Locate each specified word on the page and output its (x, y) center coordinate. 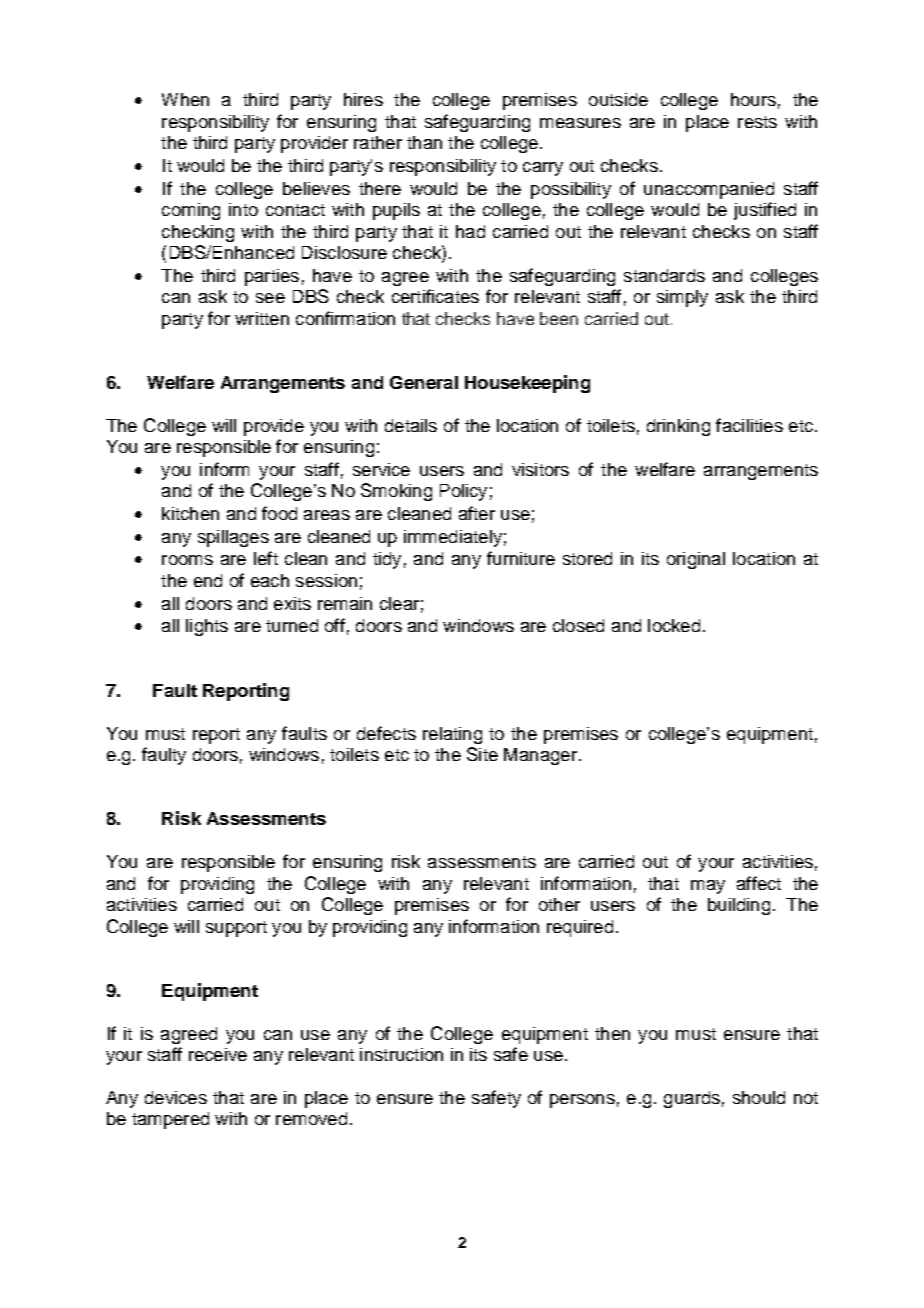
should (759, 1097)
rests (757, 122)
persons (582, 1101)
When (185, 99)
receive (218, 1054)
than (424, 142)
